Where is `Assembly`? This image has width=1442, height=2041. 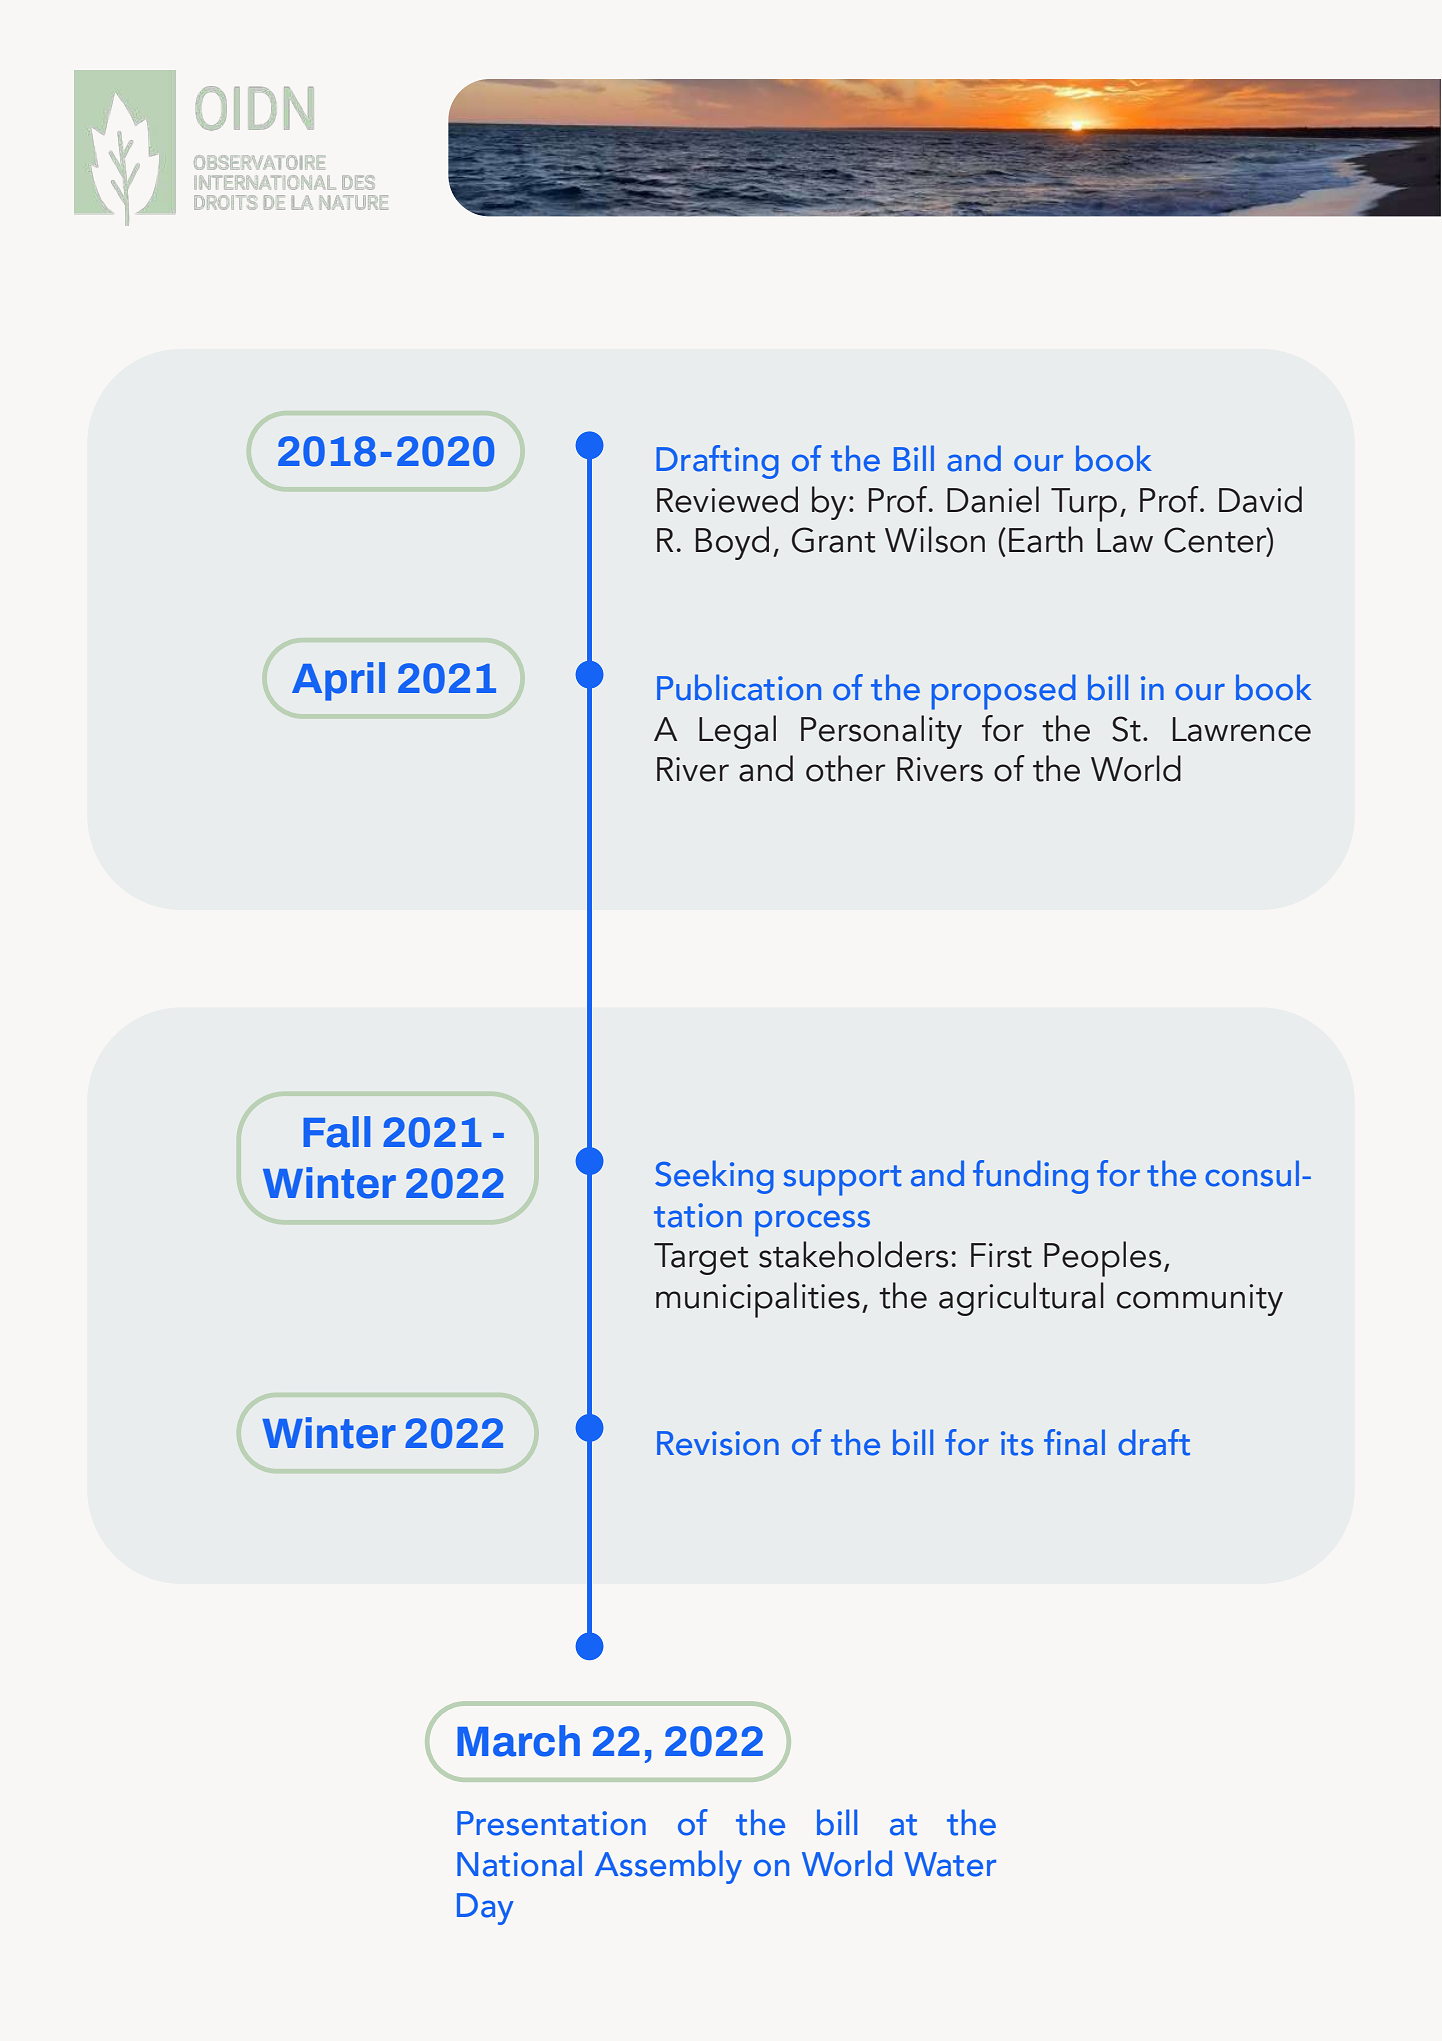 Assembly is located at coordinates (668, 1867).
